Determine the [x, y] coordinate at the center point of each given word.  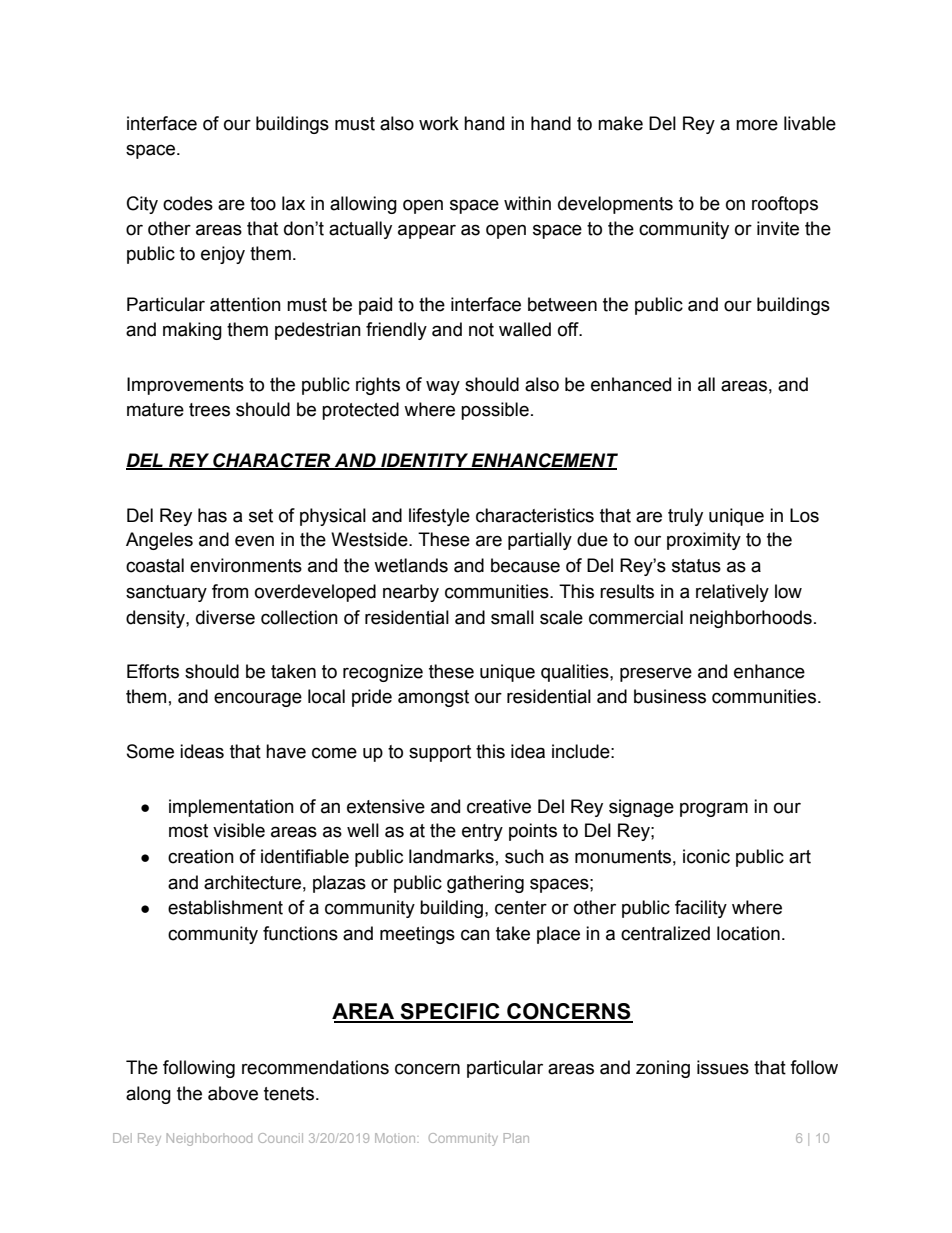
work [439, 123]
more [757, 125]
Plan [516, 1138]
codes [188, 203]
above [233, 1093]
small [512, 617]
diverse [225, 617]
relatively [732, 593]
